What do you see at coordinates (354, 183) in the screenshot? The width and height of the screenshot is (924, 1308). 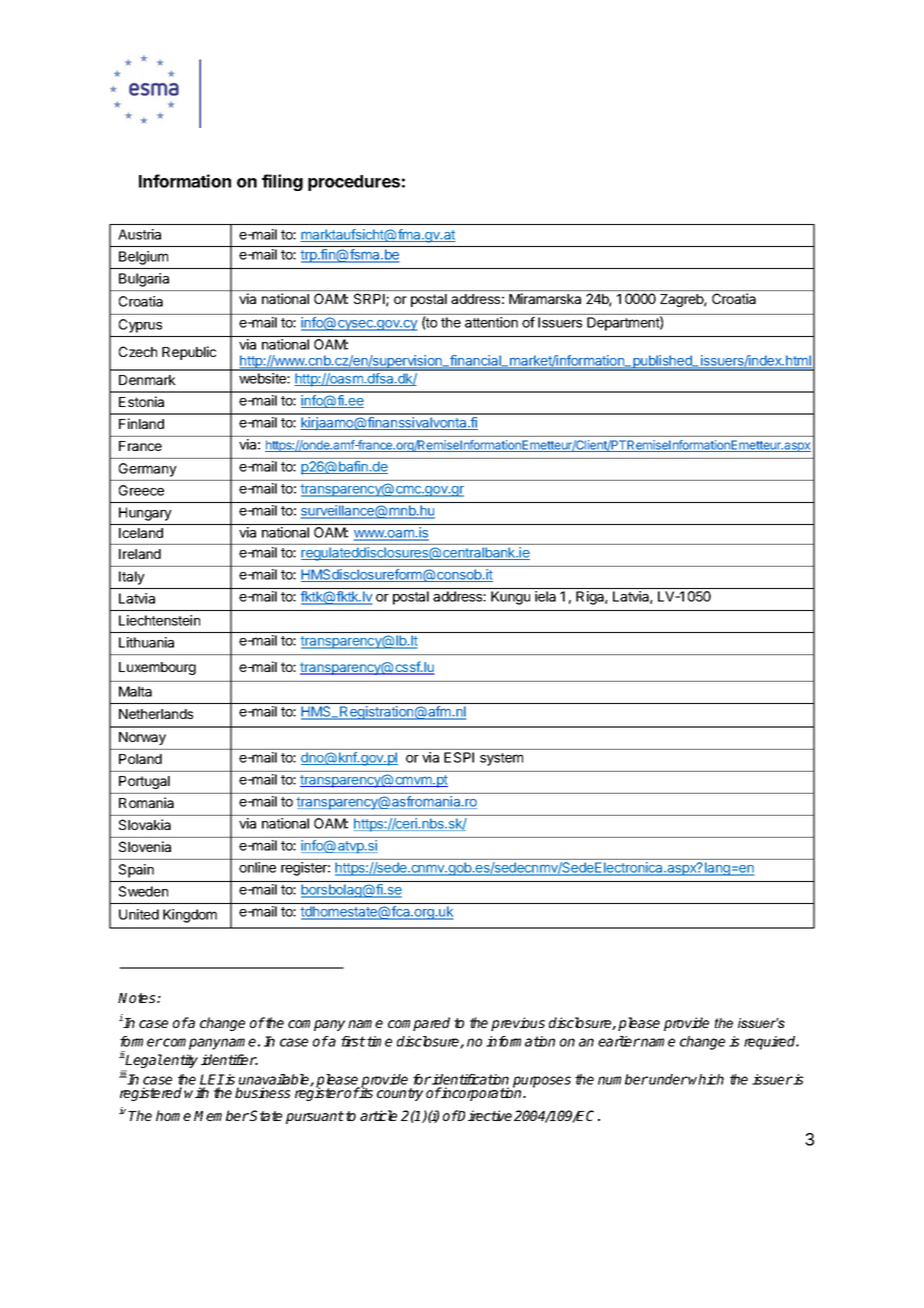 I see `procedures` at bounding box center [354, 183].
